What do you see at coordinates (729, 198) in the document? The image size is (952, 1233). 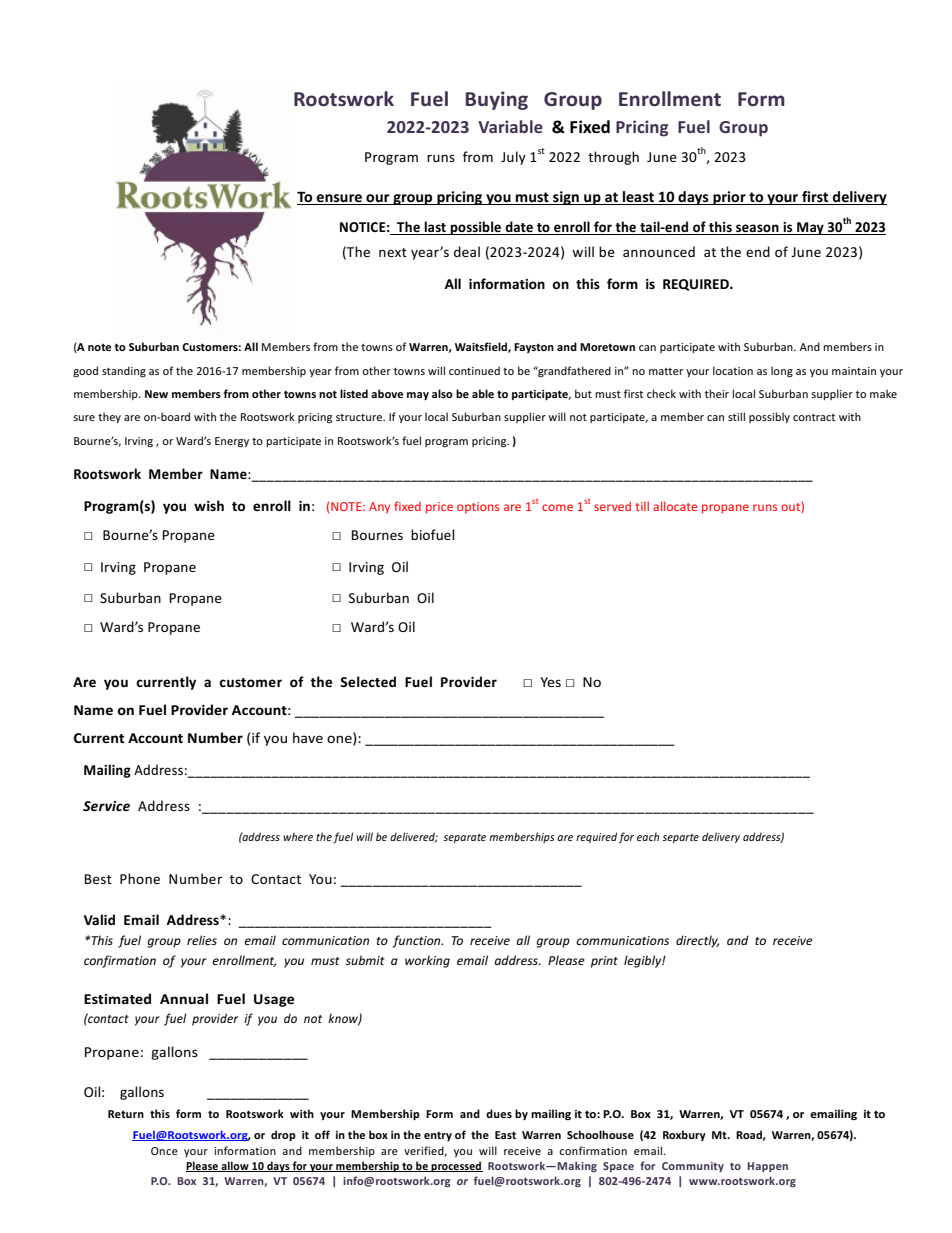 I see `prior` at bounding box center [729, 198].
